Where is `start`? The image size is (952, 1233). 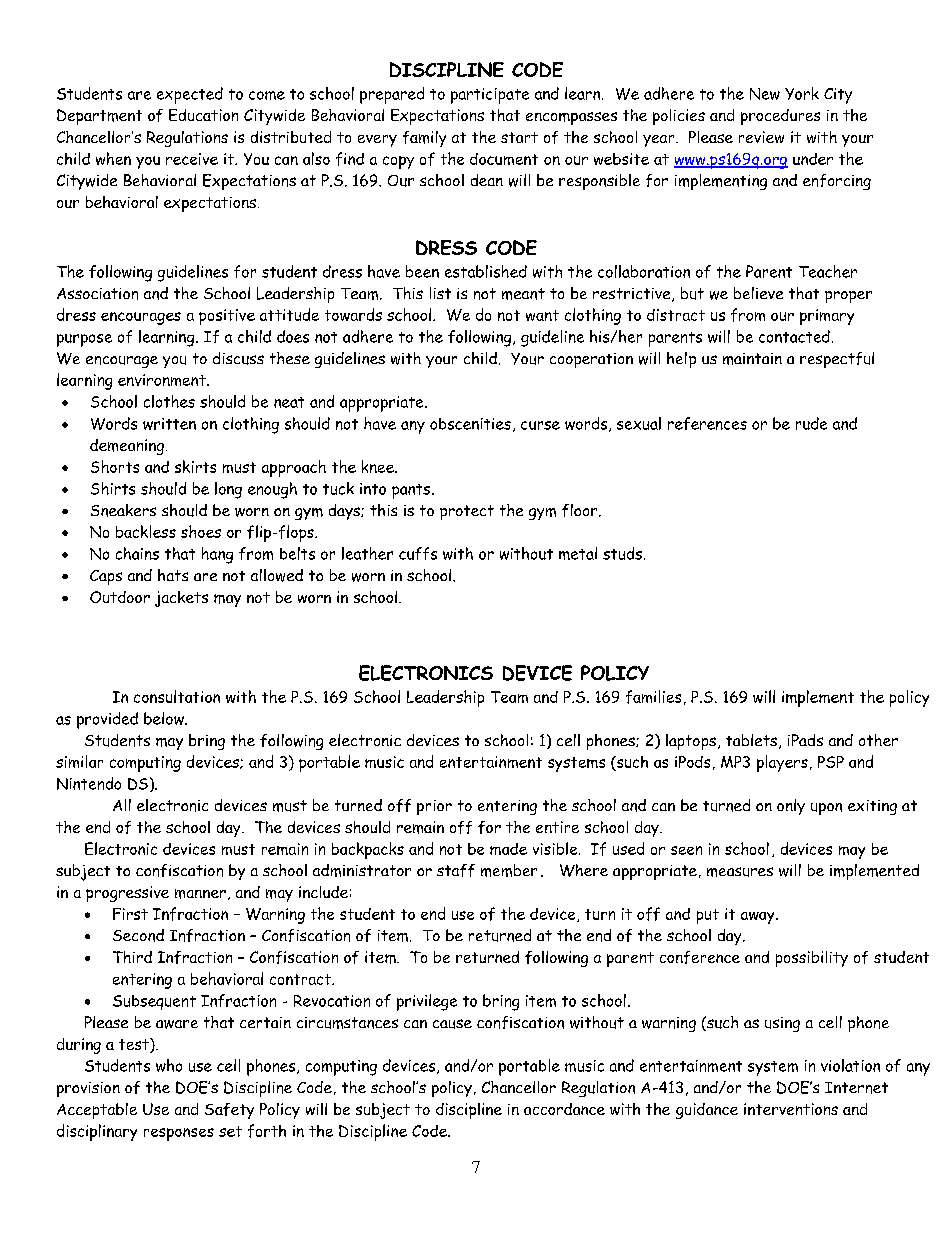 start is located at coordinates (519, 137).
